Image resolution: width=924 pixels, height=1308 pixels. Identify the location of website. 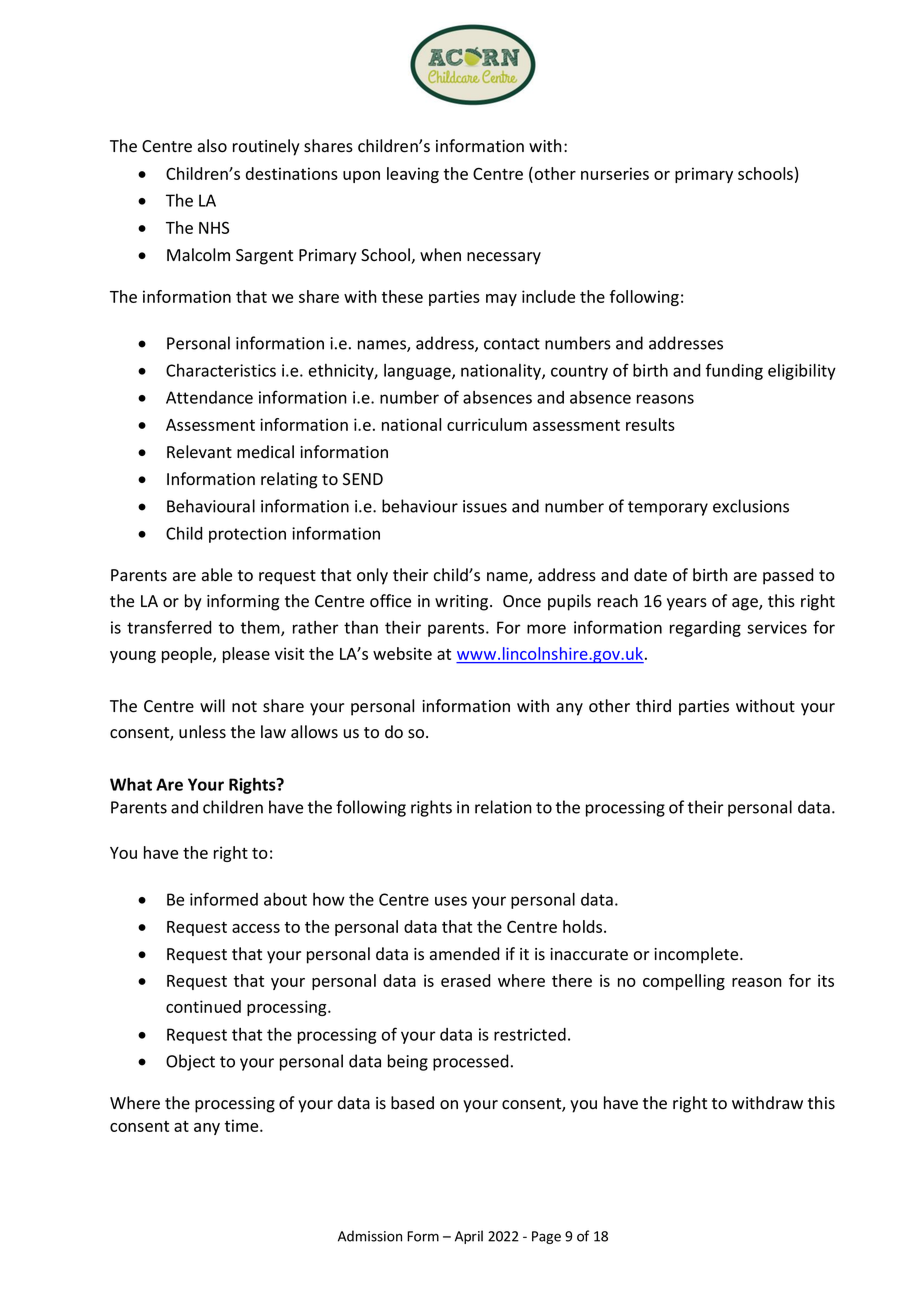
(402, 653).
